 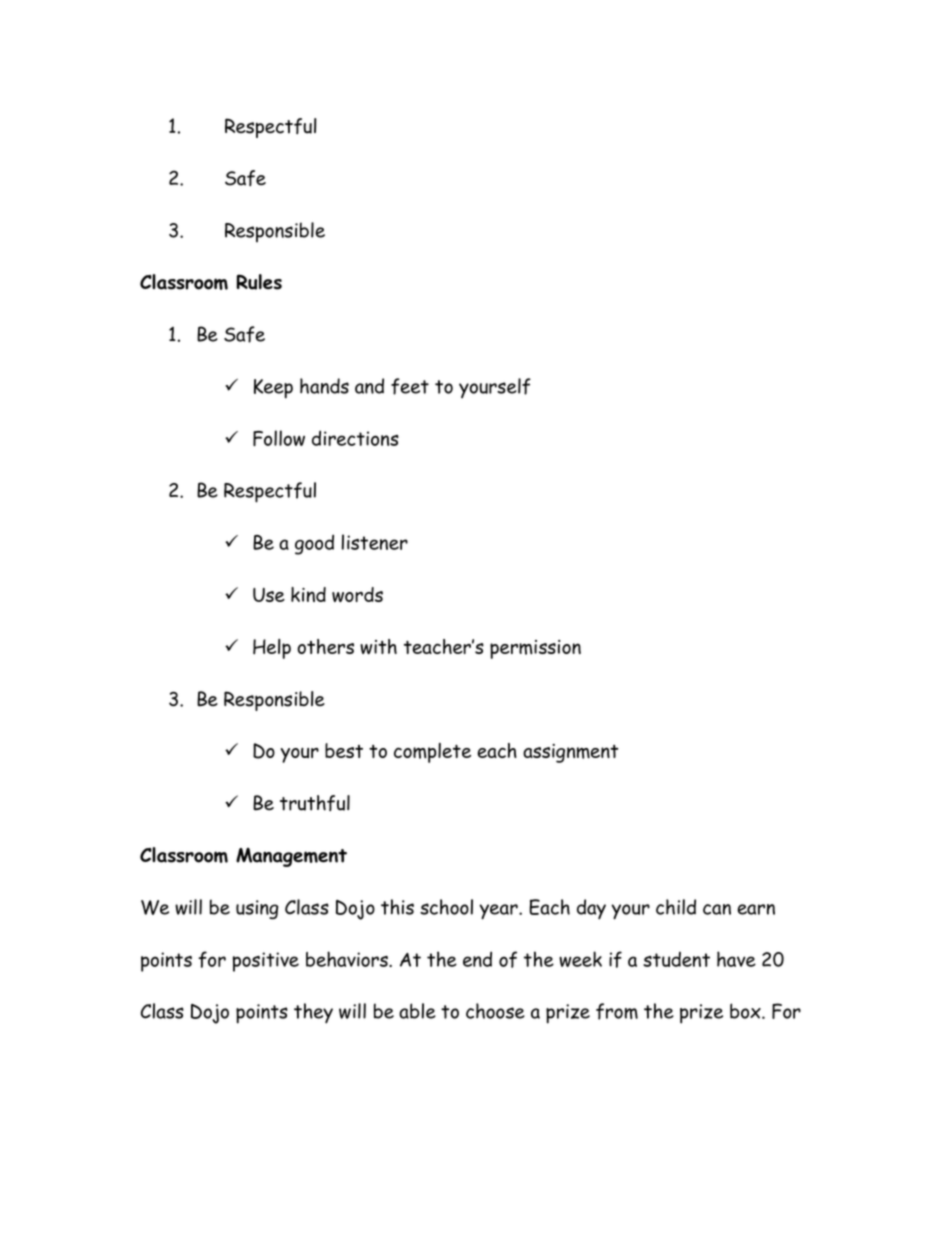 I want to click on Rules, so click(x=259, y=282).
